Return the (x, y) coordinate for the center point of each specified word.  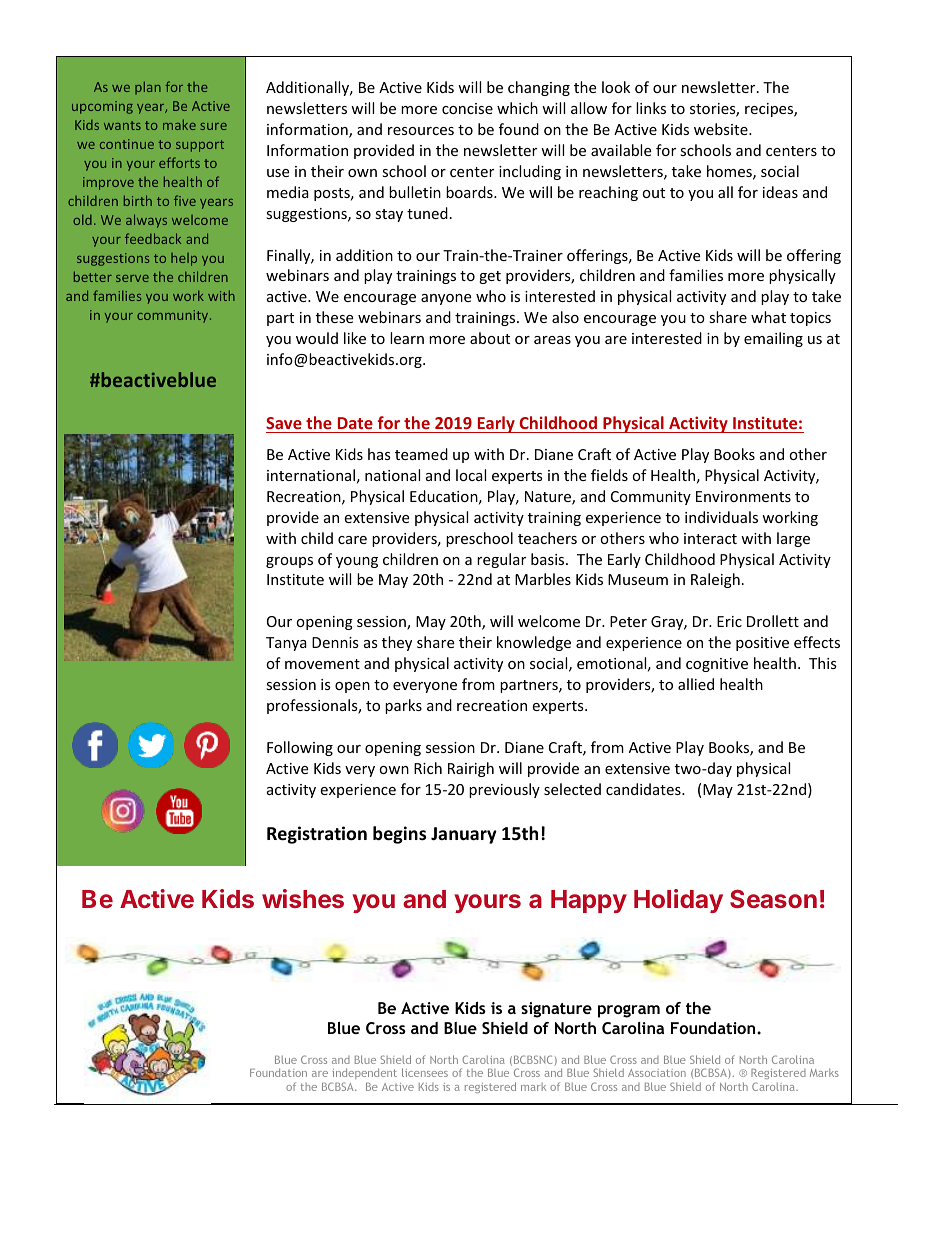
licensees (425, 1072)
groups (289, 562)
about (490, 338)
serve (132, 278)
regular (501, 560)
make (179, 124)
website (722, 129)
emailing (773, 339)
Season (773, 898)
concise (467, 108)
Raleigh (715, 580)
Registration (317, 835)
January (464, 835)
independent (364, 1075)
